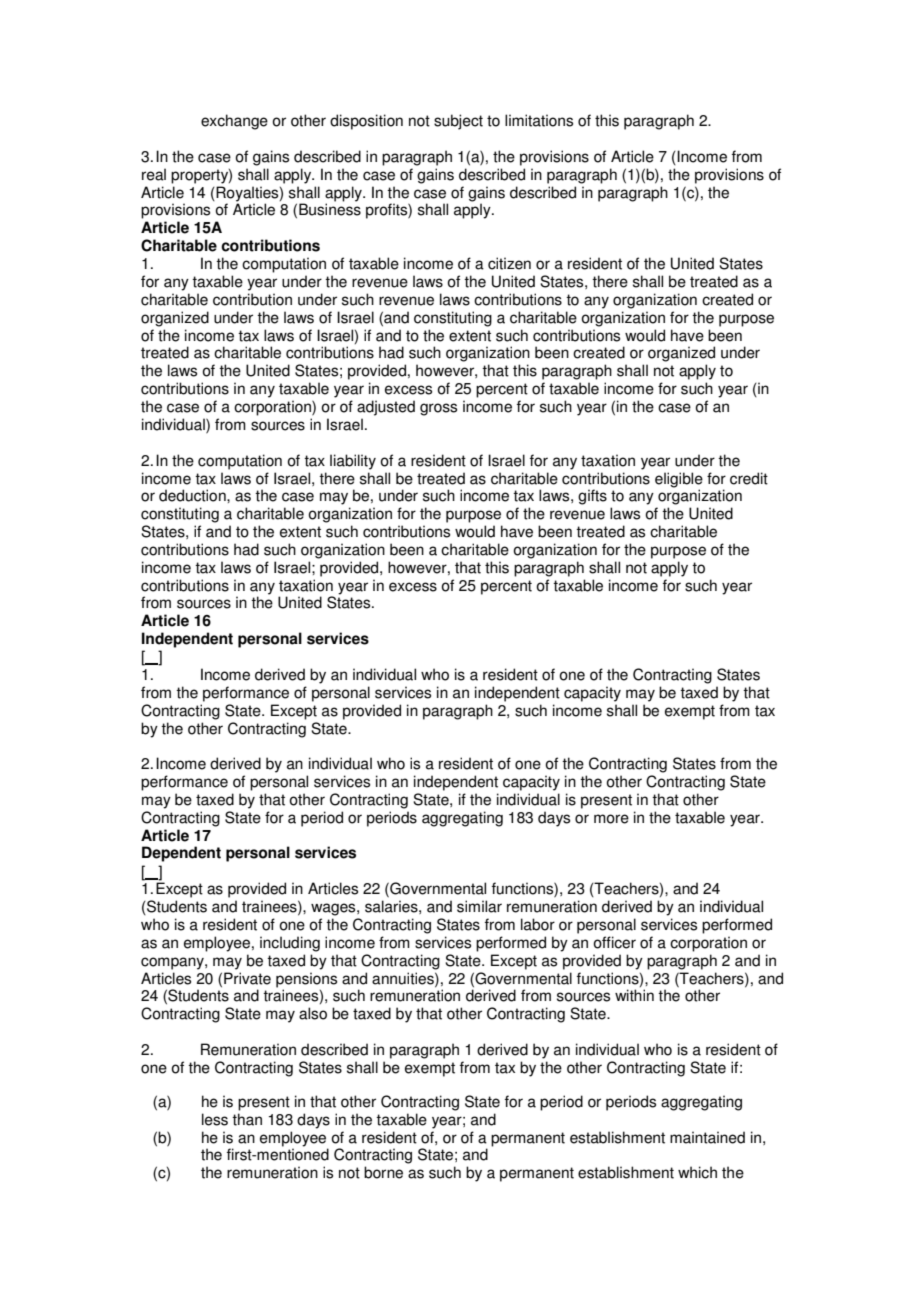 Image resolution: width=924 pixels, height=1308 pixels. I want to click on gross, so click(438, 409).
